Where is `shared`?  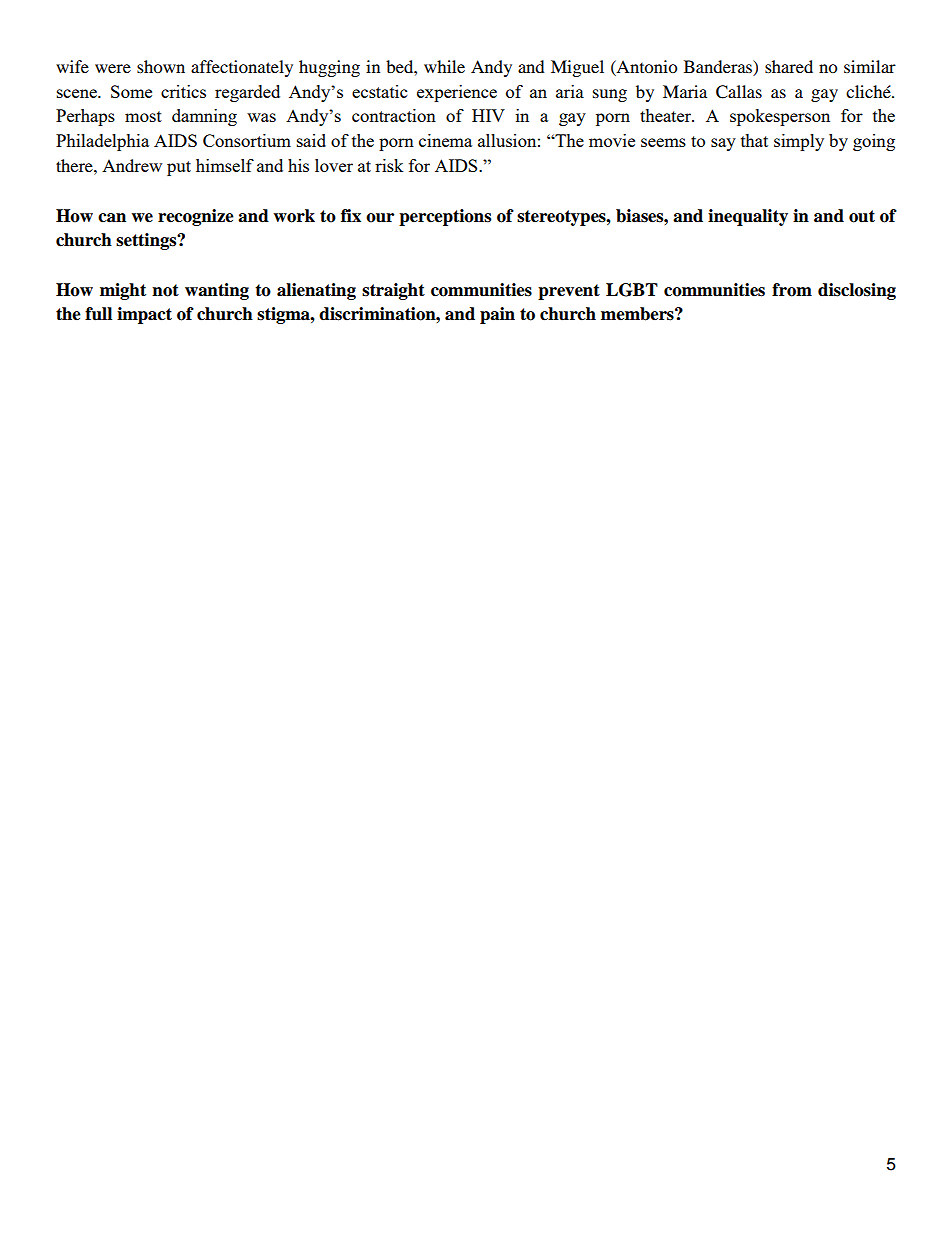 shared is located at coordinates (789, 66).
